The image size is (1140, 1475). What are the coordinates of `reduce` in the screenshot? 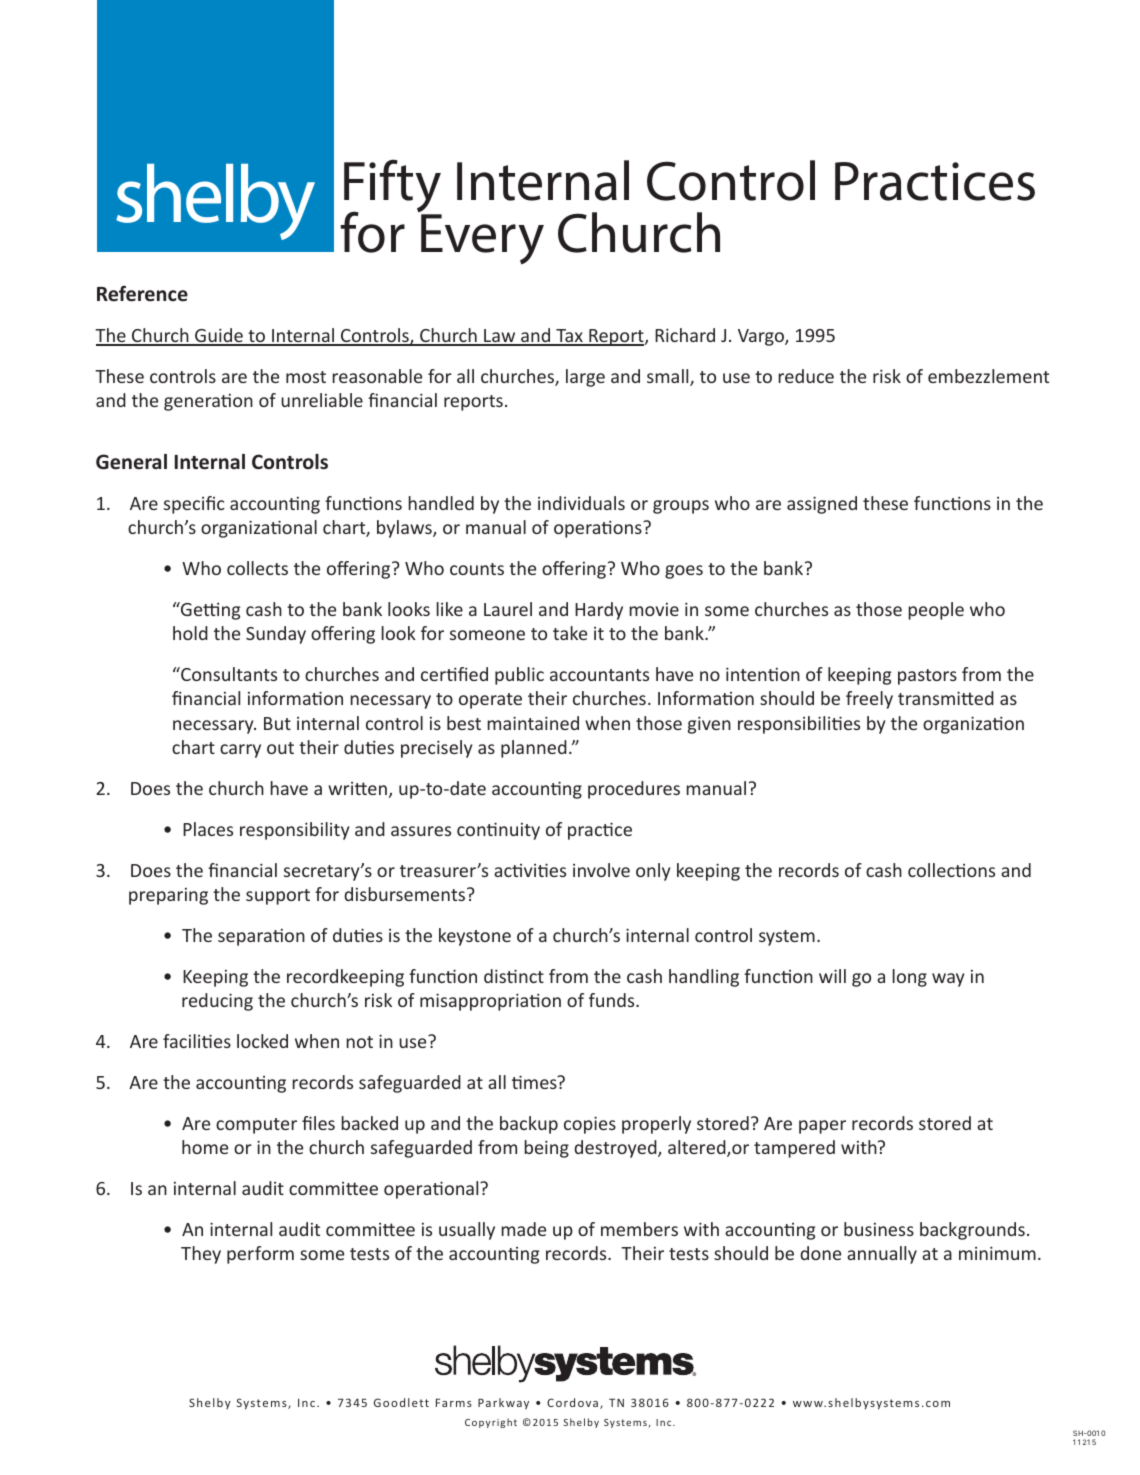 It's located at (806, 376).
